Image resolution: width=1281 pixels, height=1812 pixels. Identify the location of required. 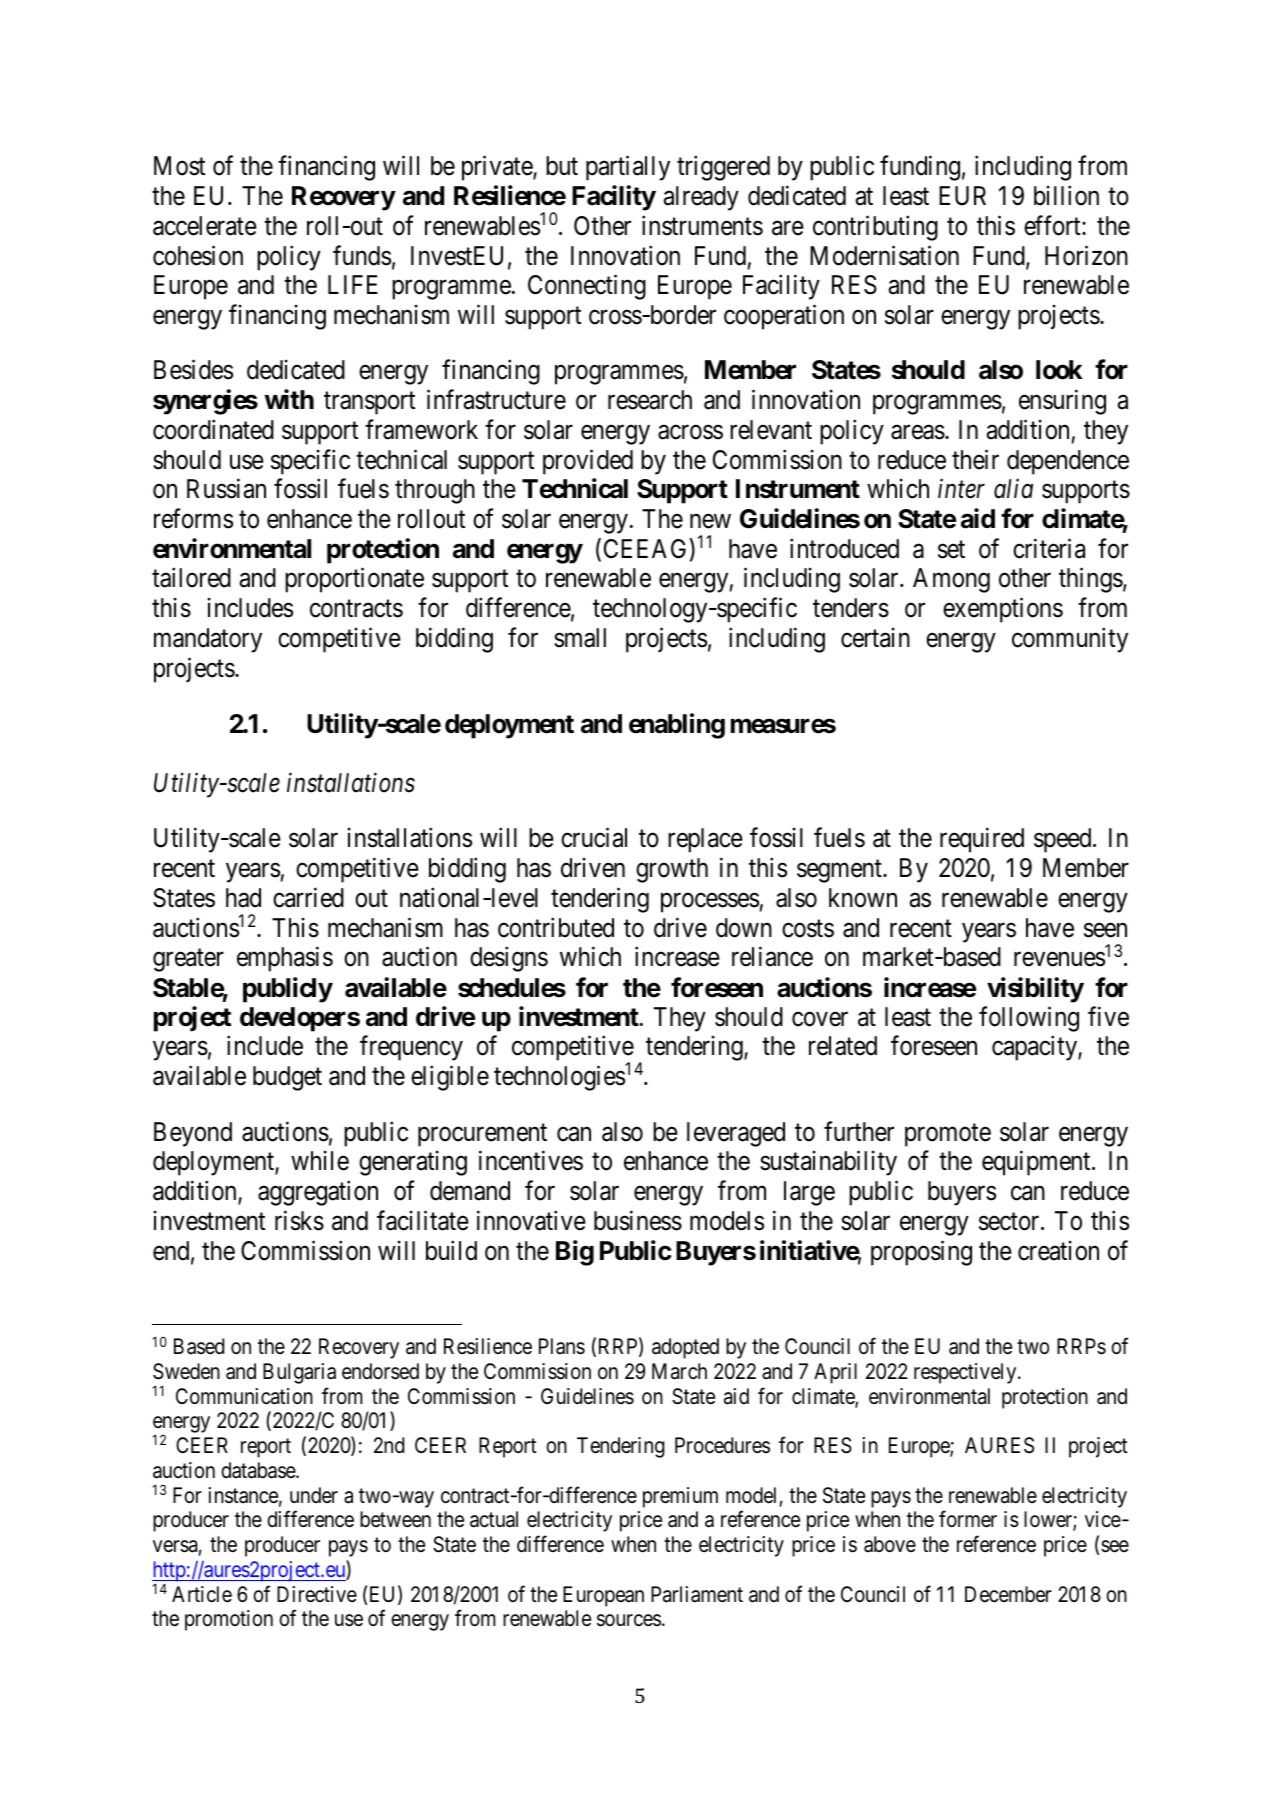
(982, 840).
